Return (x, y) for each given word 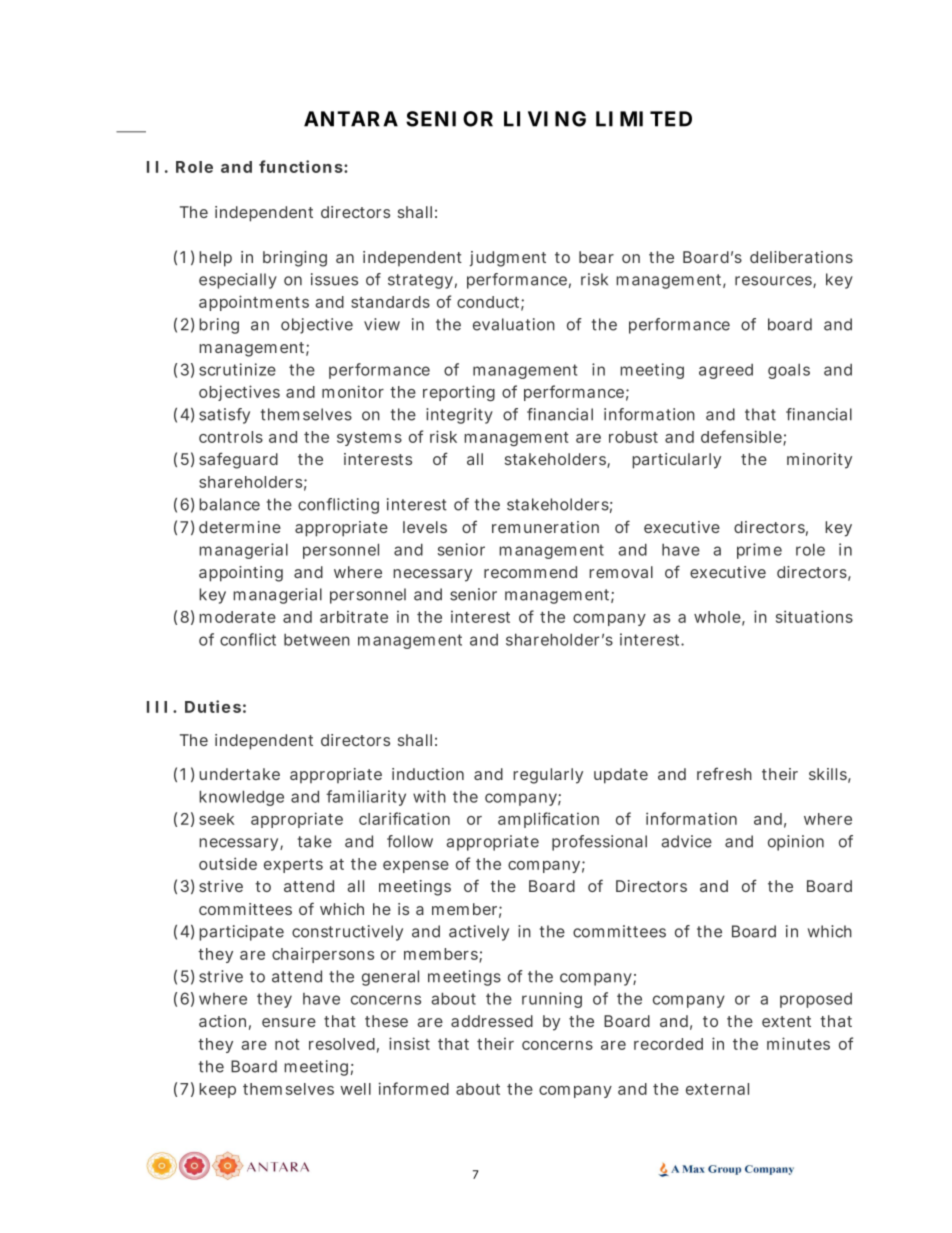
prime (759, 551)
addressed (492, 1021)
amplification (548, 820)
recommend (530, 572)
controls (231, 437)
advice (686, 841)
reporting (459, 393)
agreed (726, 371)
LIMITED (644, 119)
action (222, 1021)
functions (301, 166)
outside (228, 863)
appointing (241, 574)
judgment (508, 259)
